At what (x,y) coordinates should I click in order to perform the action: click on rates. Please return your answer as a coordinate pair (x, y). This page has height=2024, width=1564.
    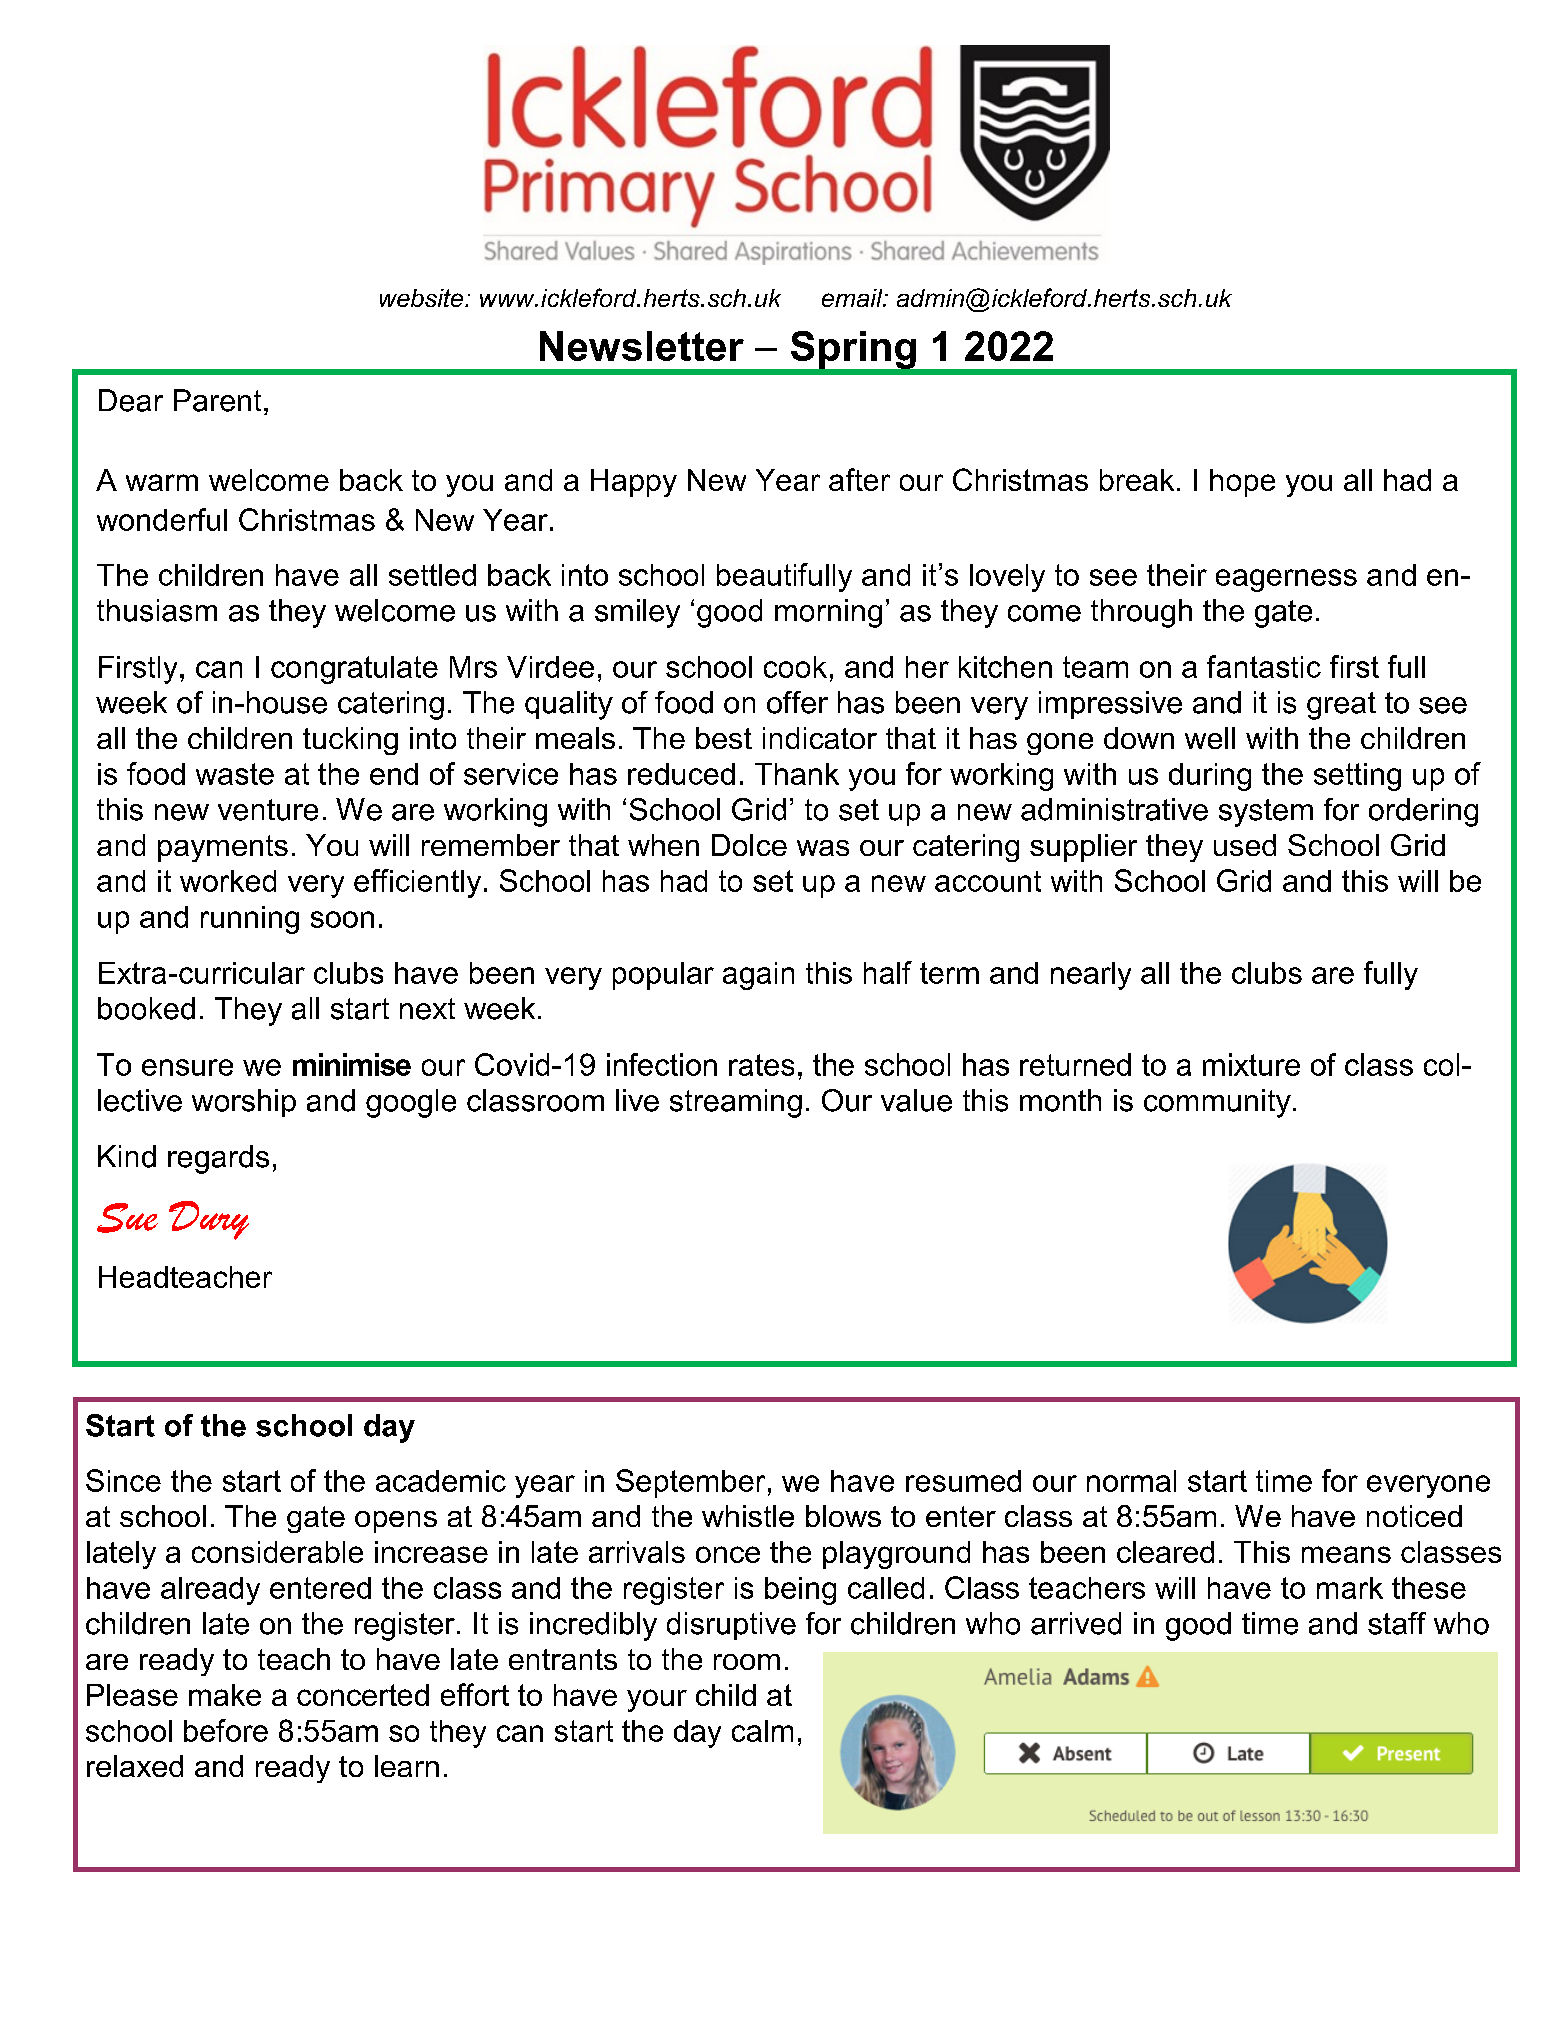
    Looking at the image, I should click on (761, 1065).
